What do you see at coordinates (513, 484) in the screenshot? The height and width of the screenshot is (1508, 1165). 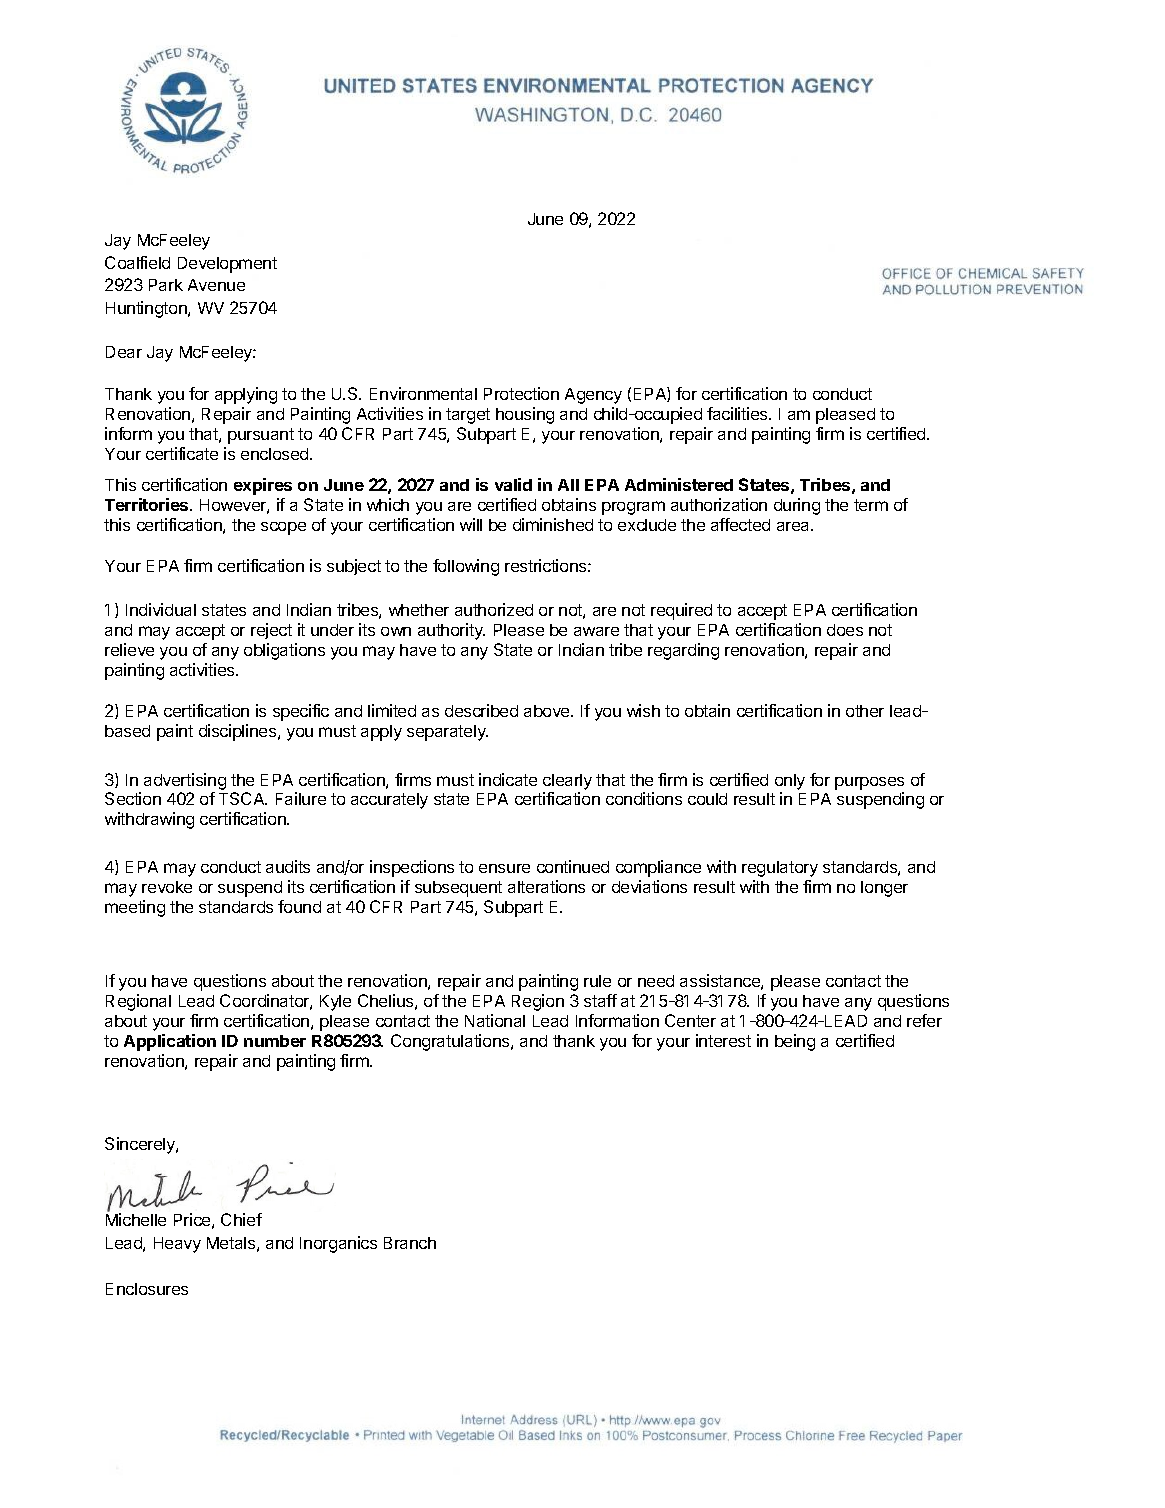 I see `valid` at bounding box center [513, 484].
